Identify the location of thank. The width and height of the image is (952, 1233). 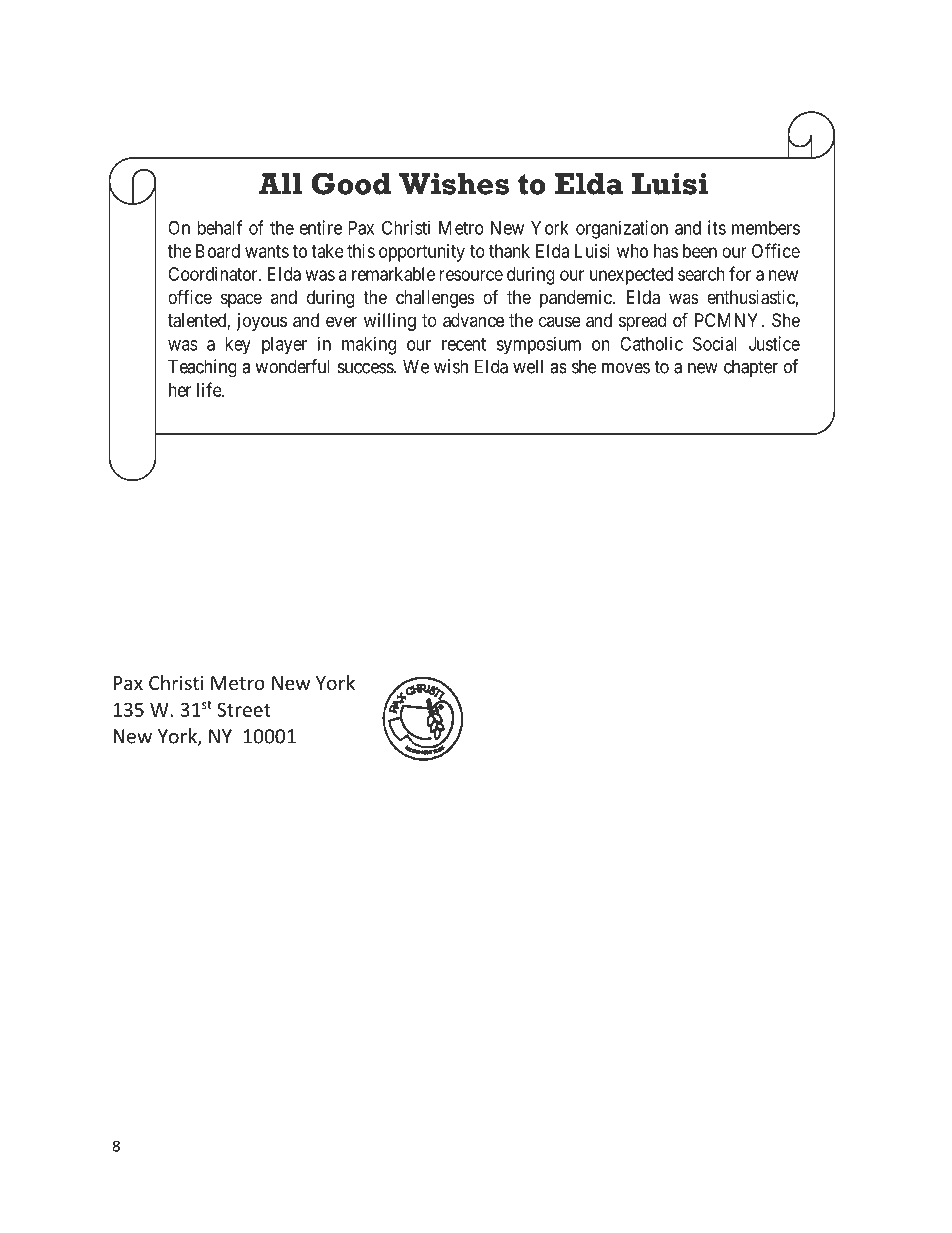
(509, 251).
